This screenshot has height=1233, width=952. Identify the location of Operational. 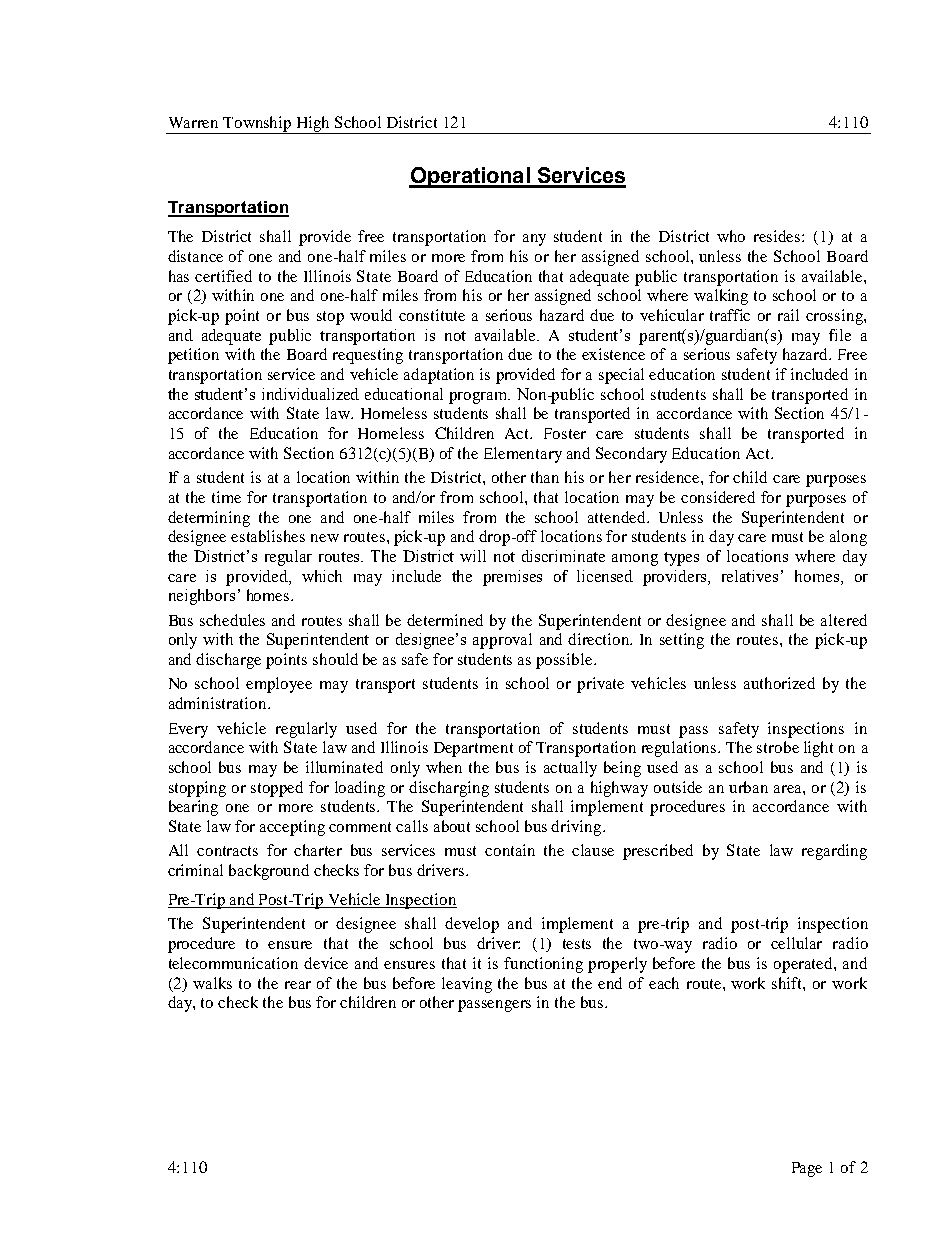
(470, 177).
